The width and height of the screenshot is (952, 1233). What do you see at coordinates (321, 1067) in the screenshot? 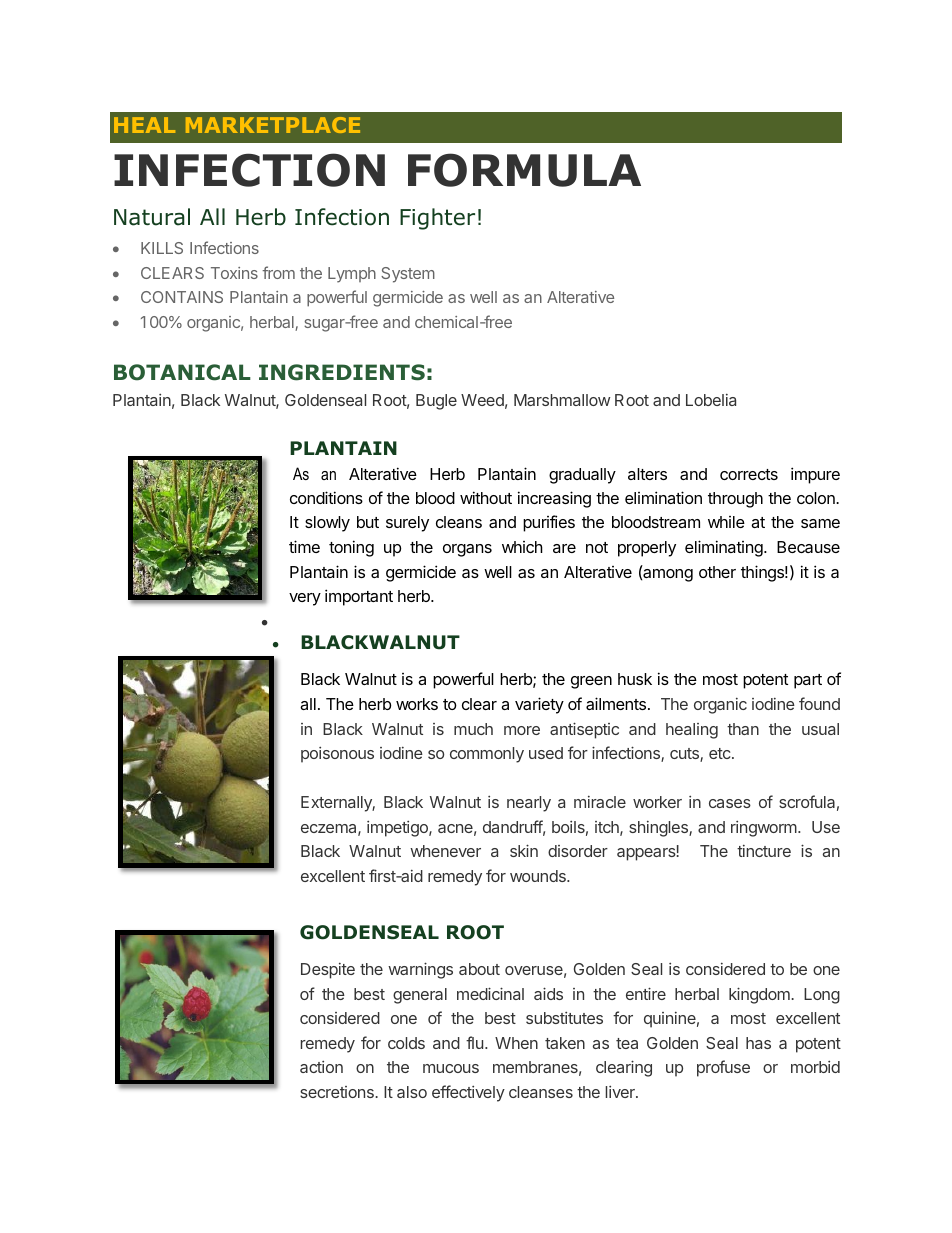
I see `action` at bounding box center [321, 1067].
